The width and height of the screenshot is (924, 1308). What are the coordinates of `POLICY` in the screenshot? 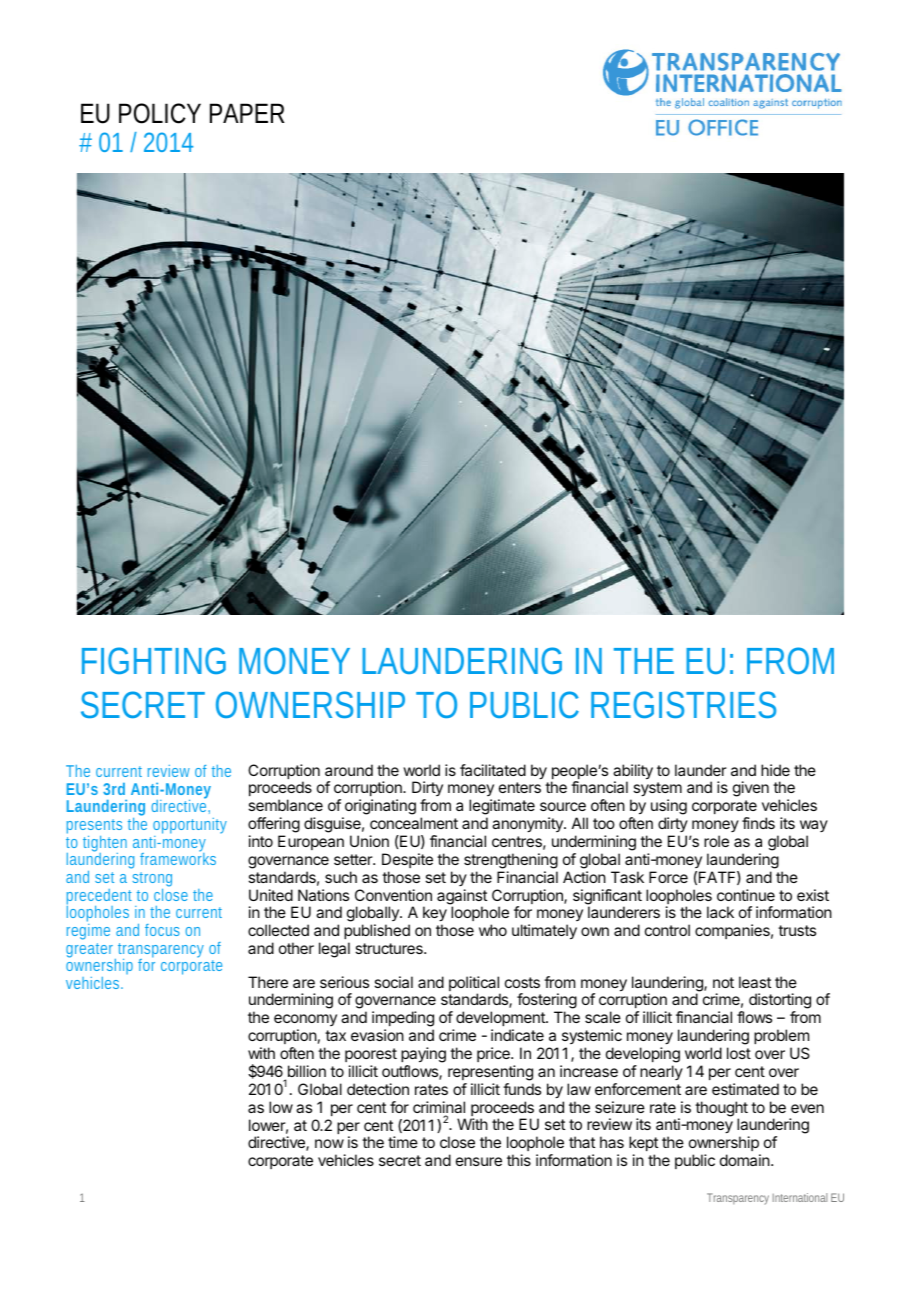 It's located at (160, 113).
